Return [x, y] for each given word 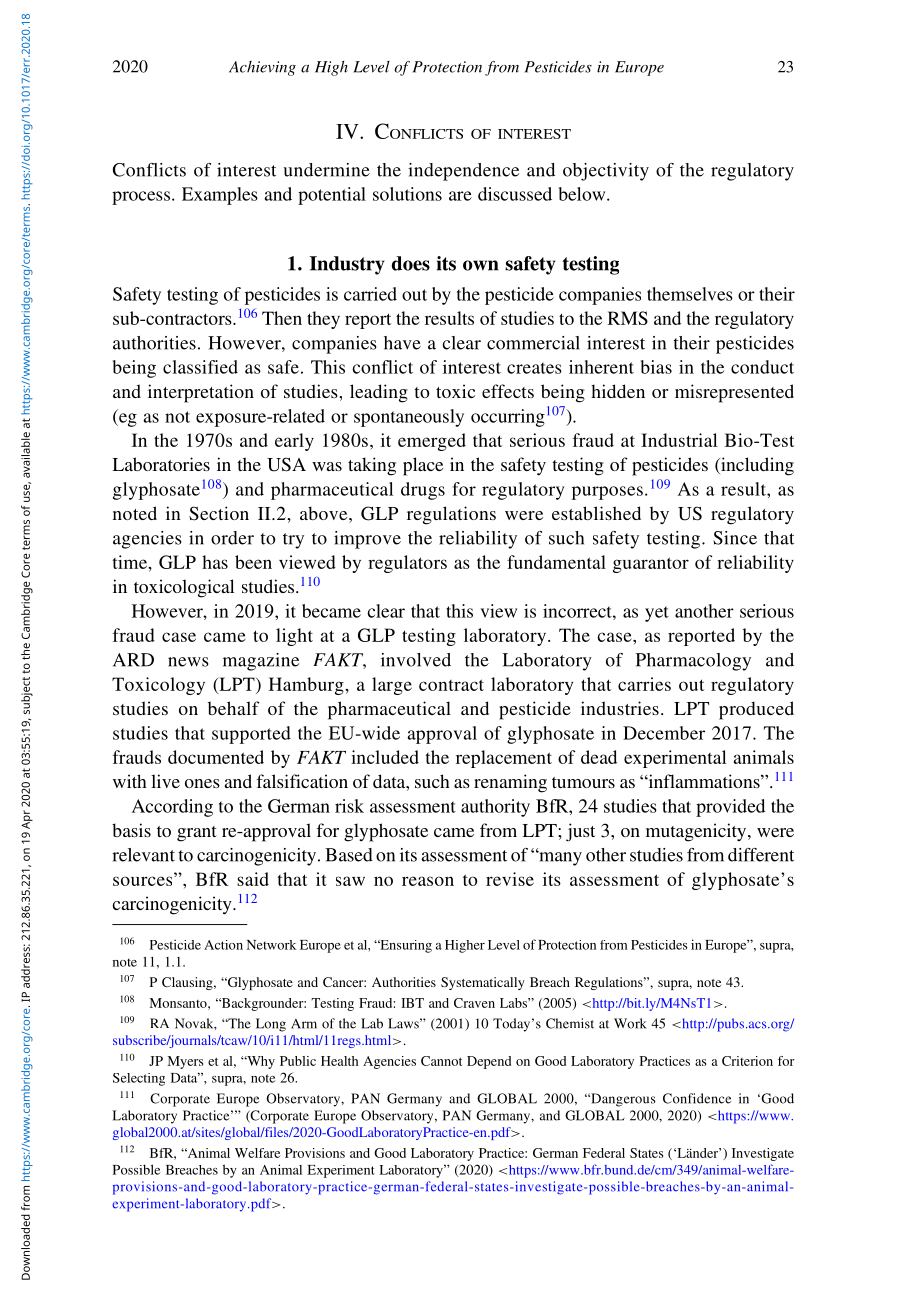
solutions [407, 194]
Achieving [262, 68]
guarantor [651, 565]
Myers [185, 1062]
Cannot [441, 1061]
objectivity [606, 172]
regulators [407, 564]
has [215, 562]
